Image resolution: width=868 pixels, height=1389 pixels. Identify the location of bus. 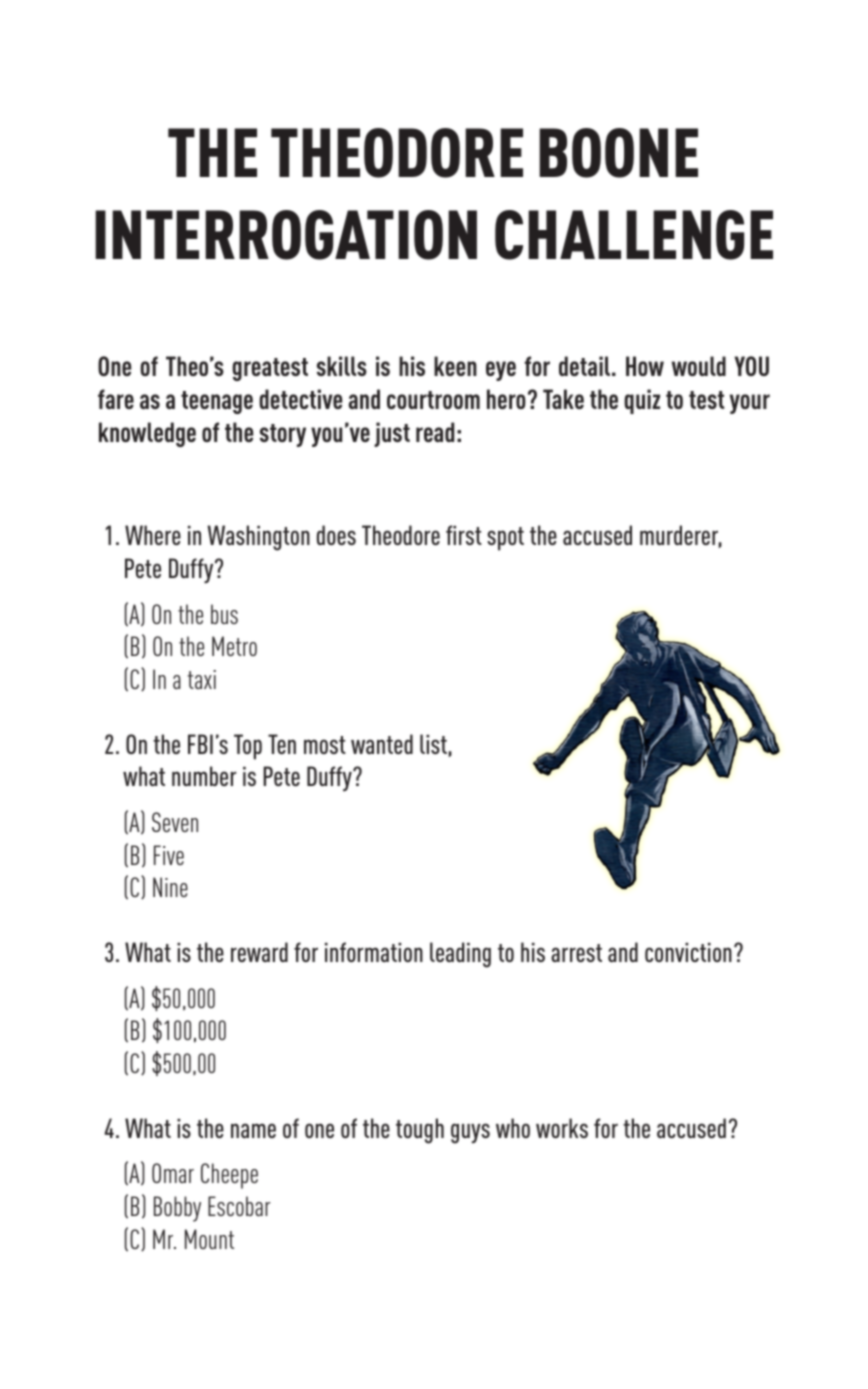
(224, 614).
